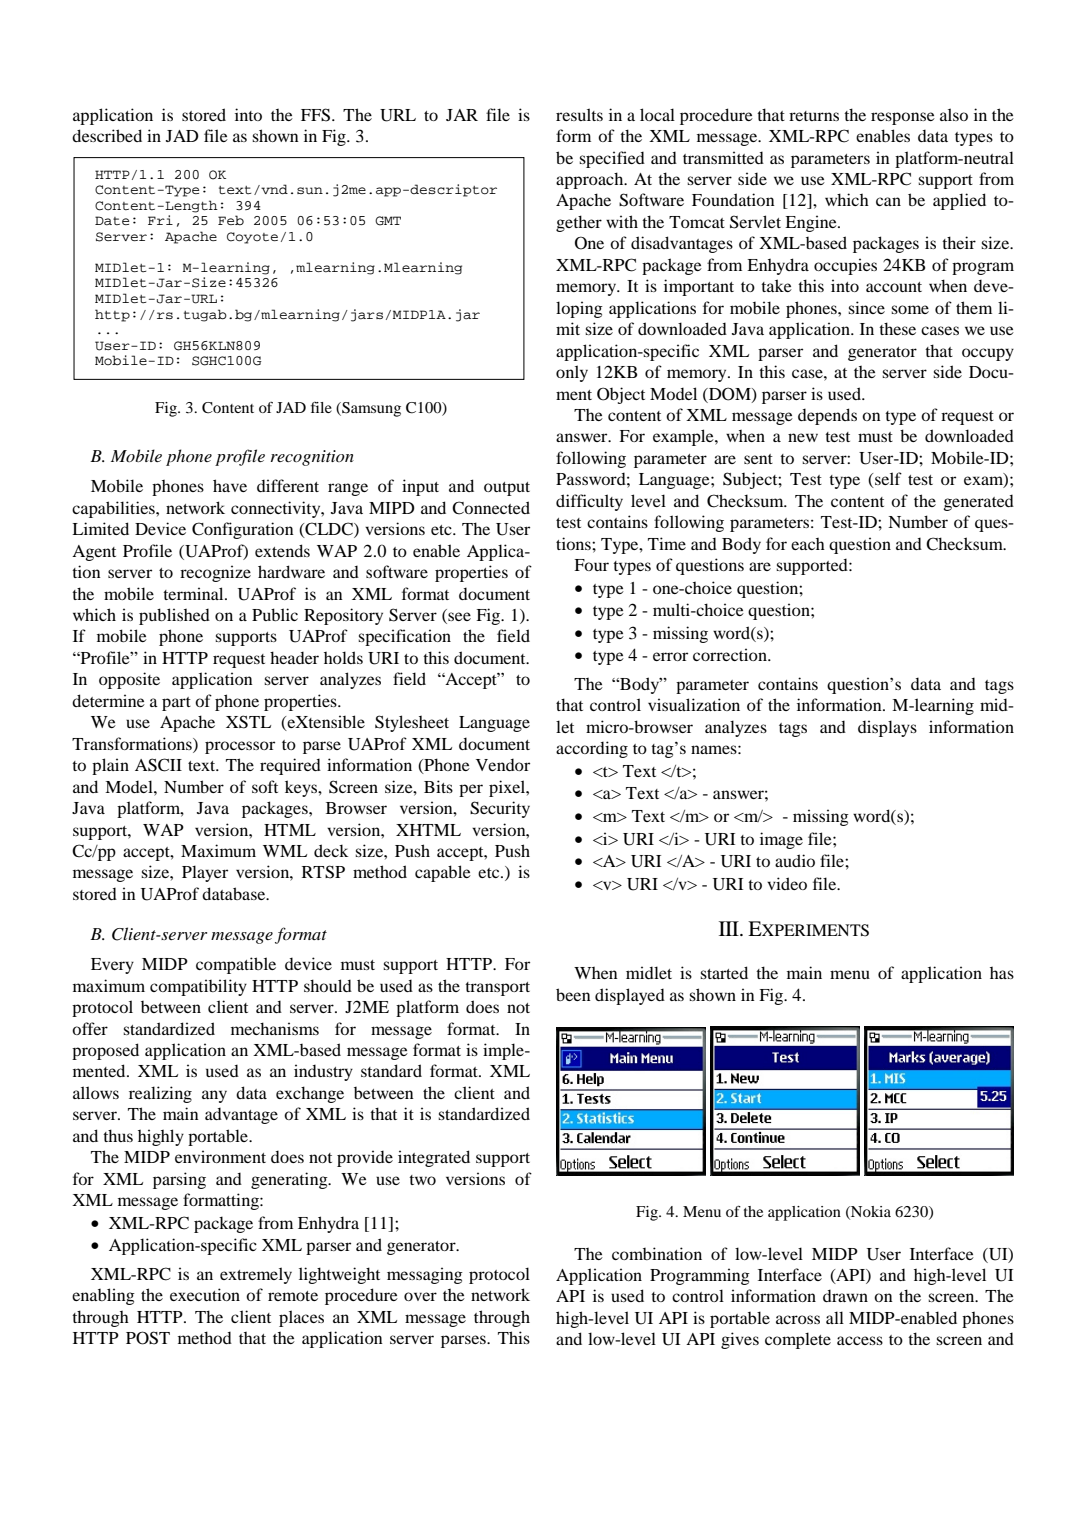 This screenshot has height=1536, width=1086. I want to click on response, so click(903, 118).
